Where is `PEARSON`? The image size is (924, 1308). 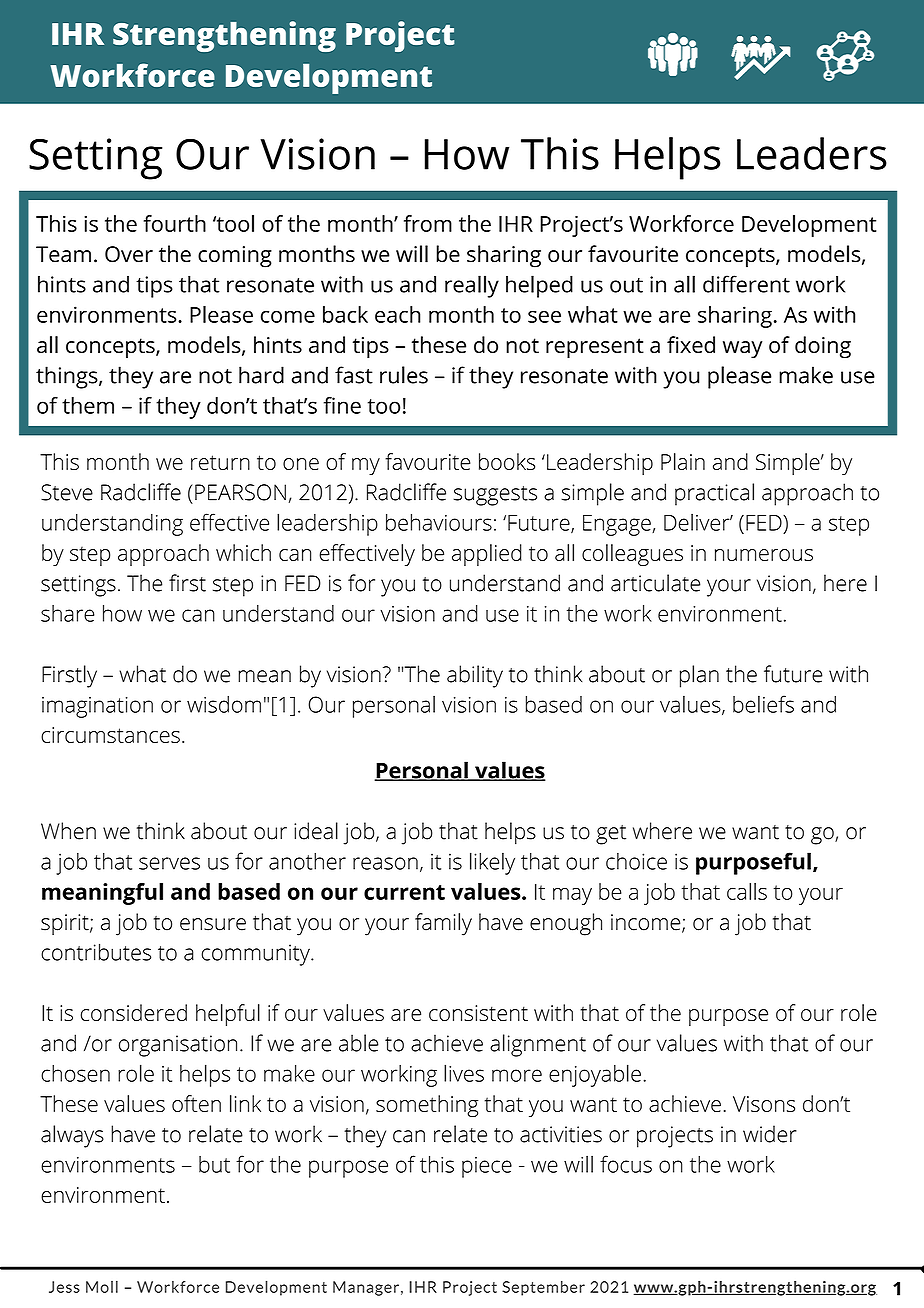 PEARSON is located at coordinates (240, 492).
